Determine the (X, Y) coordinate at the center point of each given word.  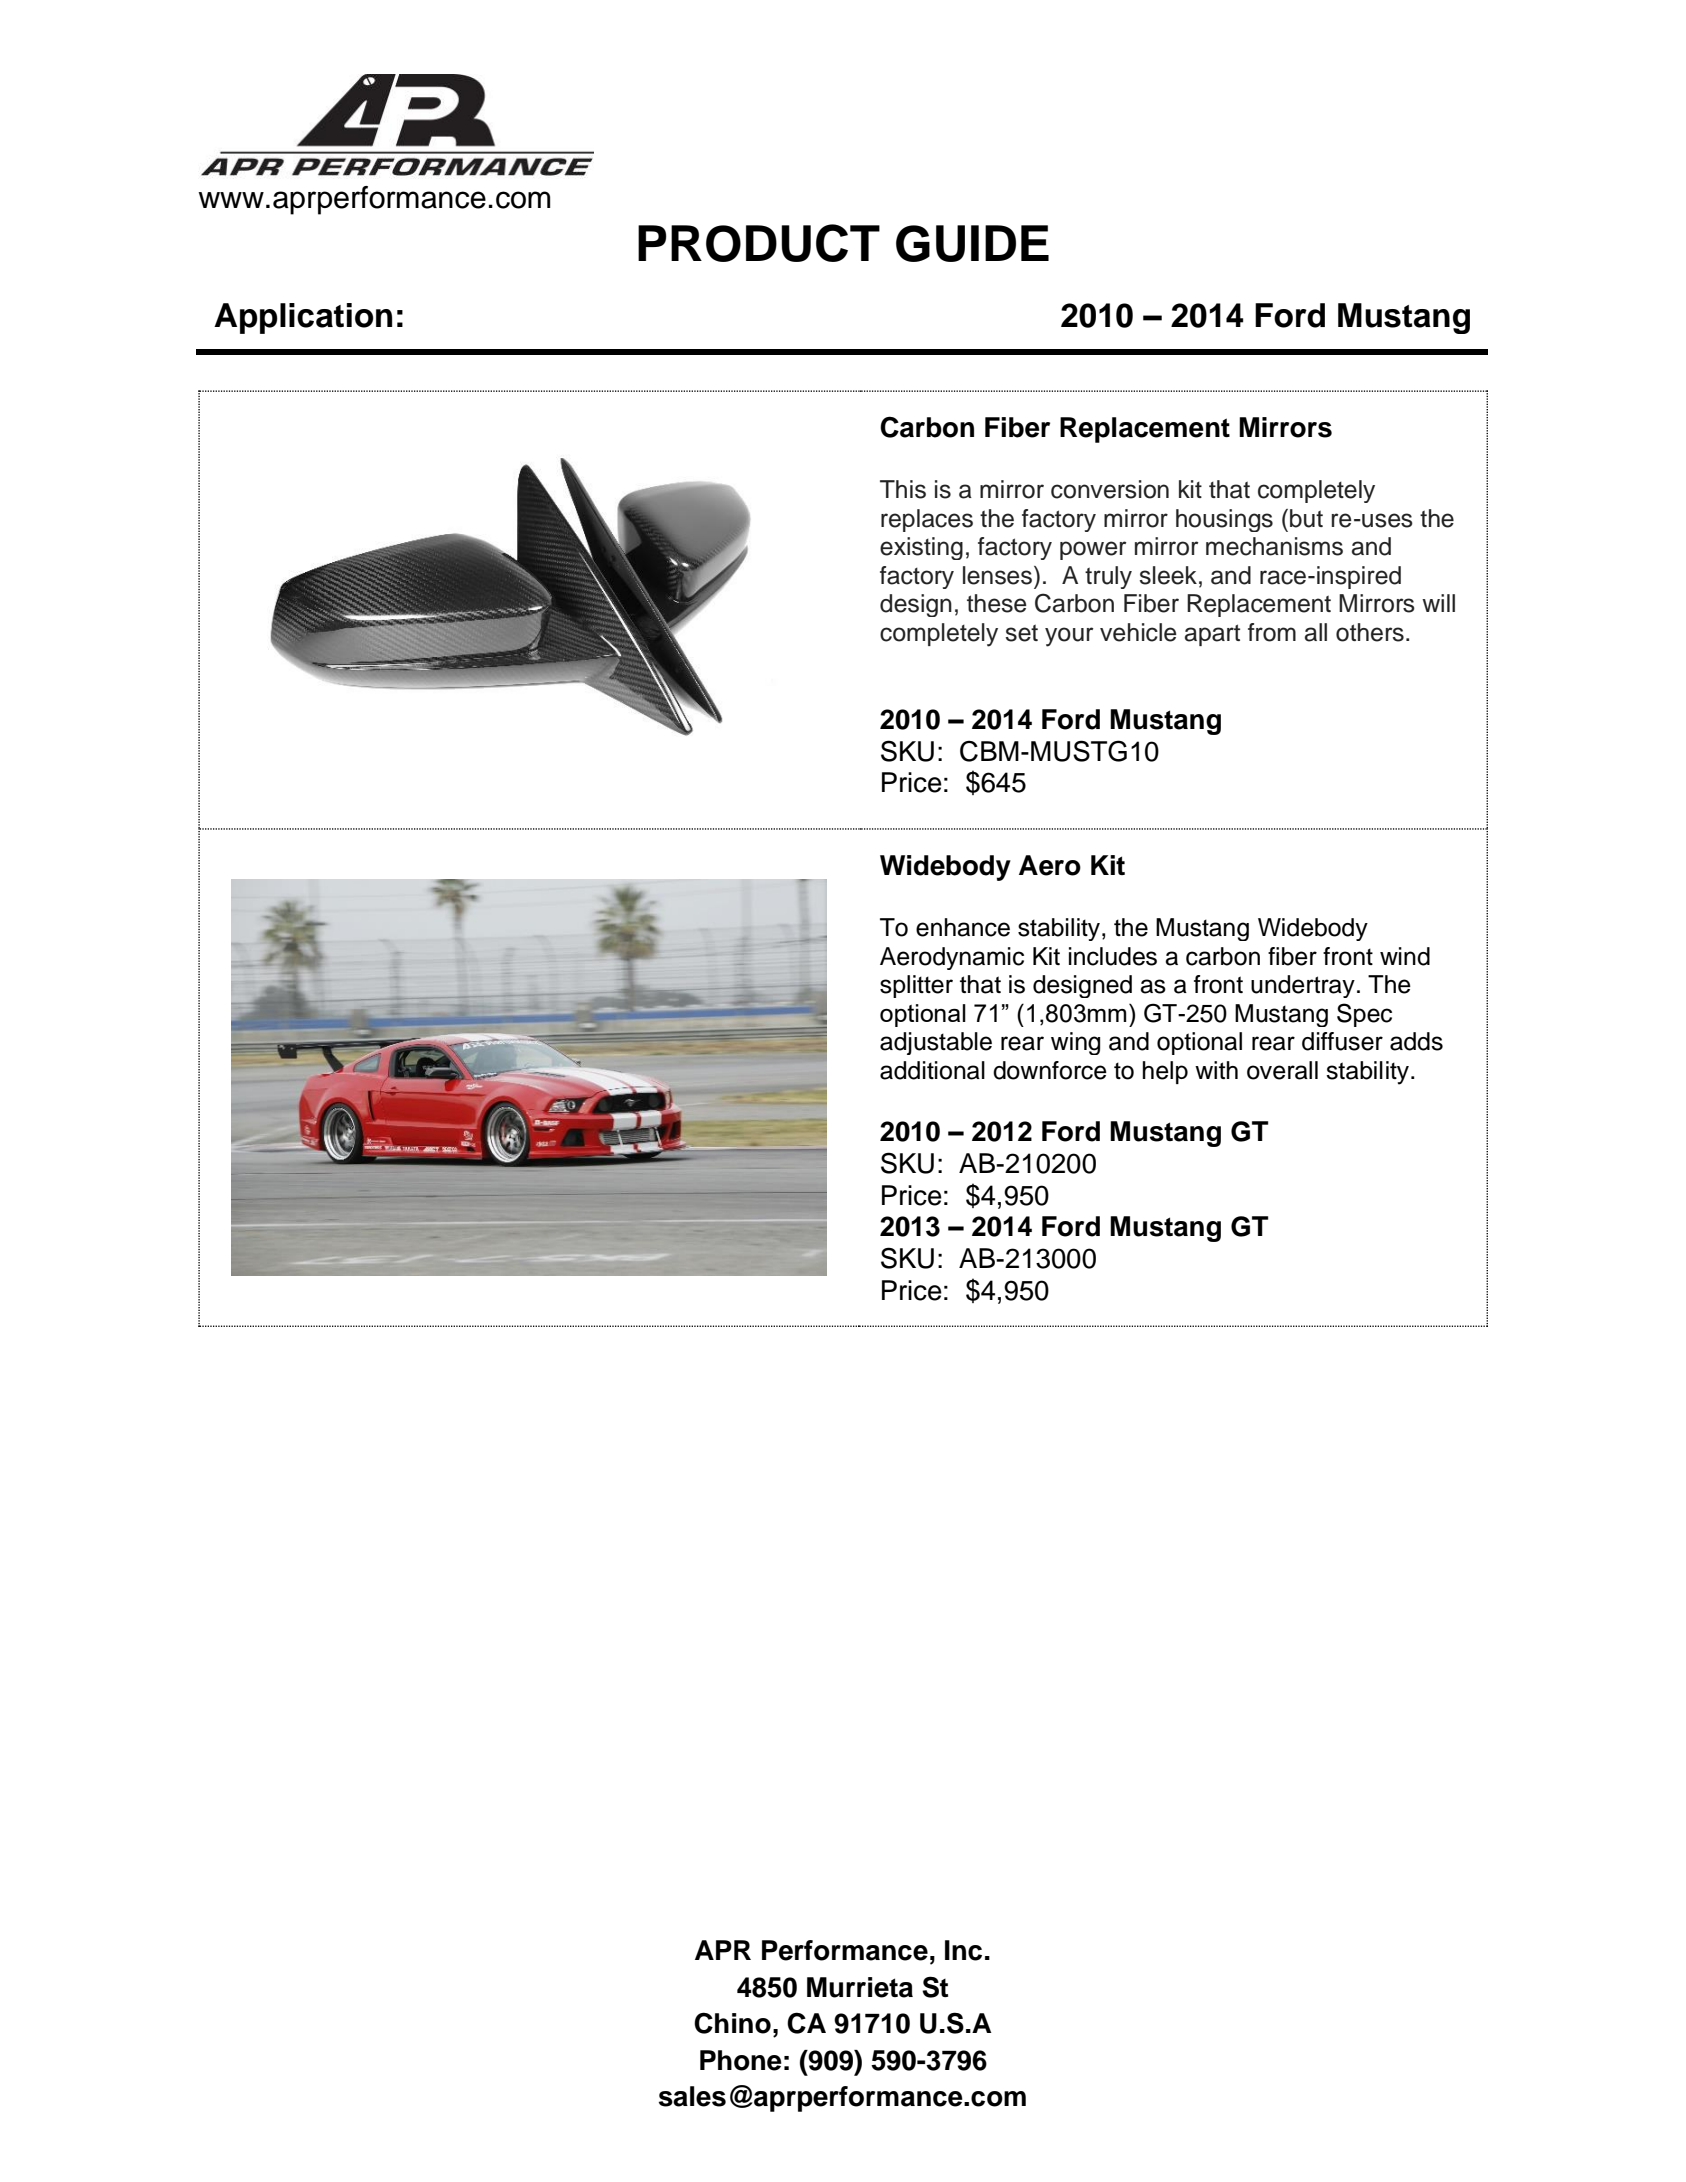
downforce (1050, 1070)
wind (1405, 956)
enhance (963, 927)
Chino (732, 2023)
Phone (741, 2060)
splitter (916, 986)
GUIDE (972, 243)
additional (932, 1070)
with (1216, 1070)
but (1306, 518)
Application (303, 318)
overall (1282, 1070)
